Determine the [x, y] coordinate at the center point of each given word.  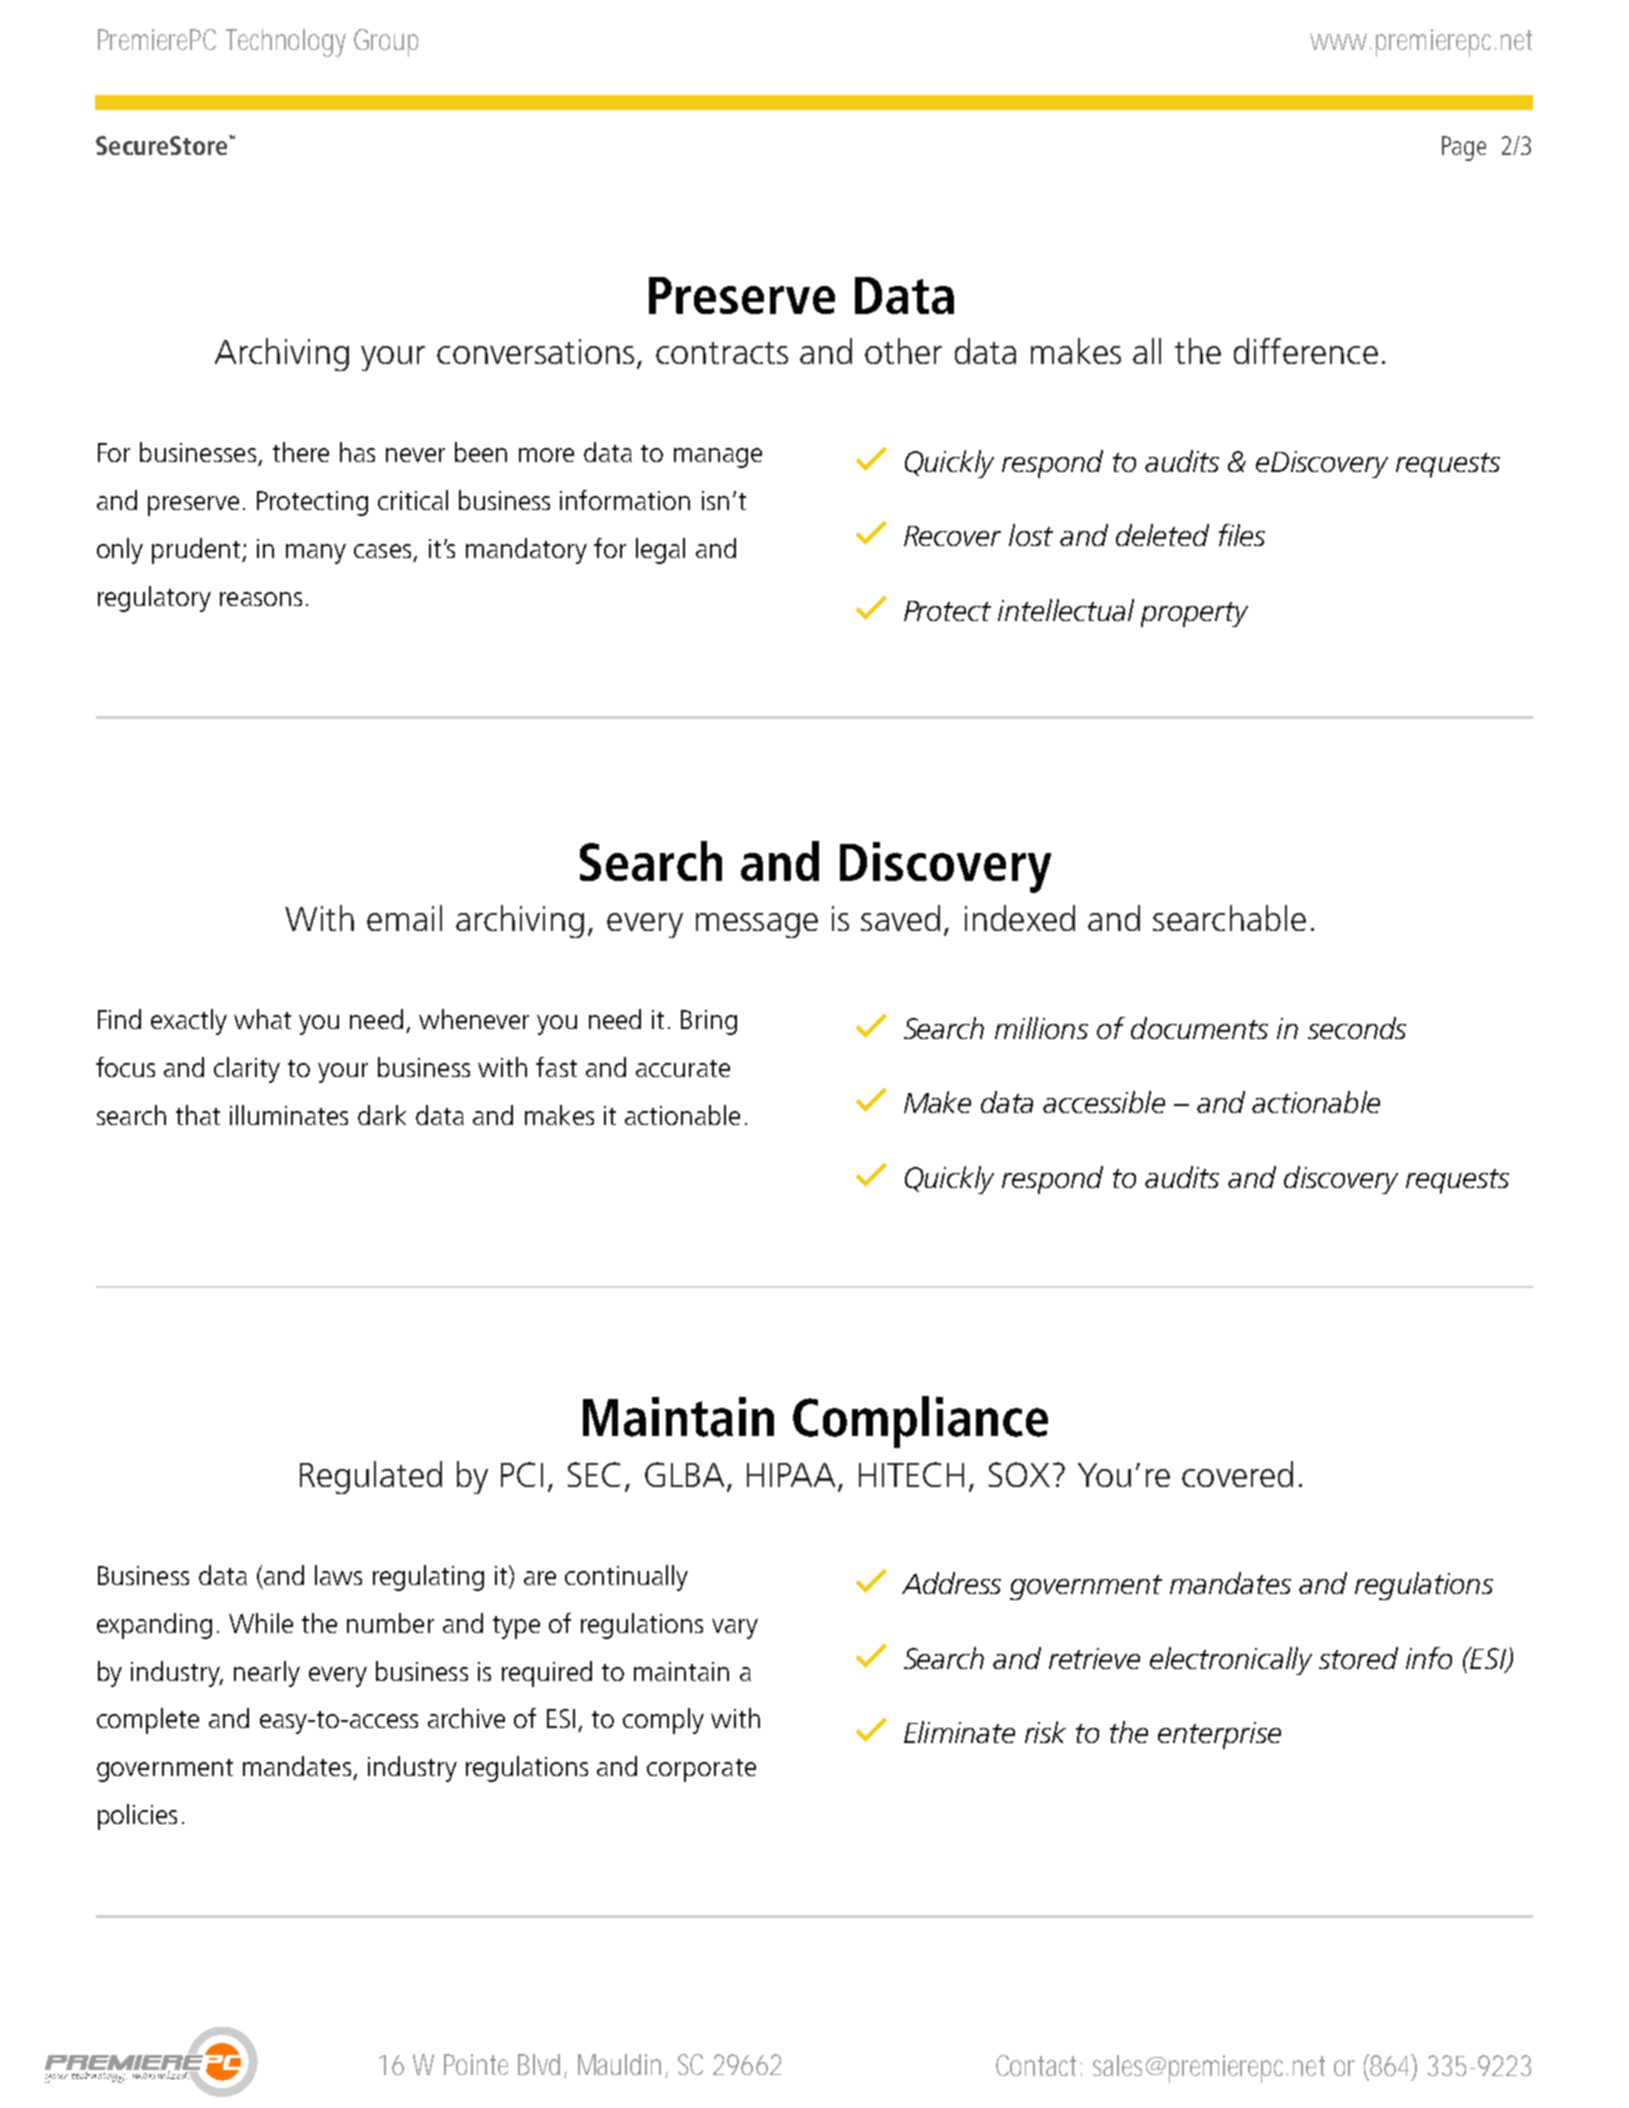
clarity [247, 1070]
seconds [1357, 1028]
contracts [722, 353]
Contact [1039, 2065]
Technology [286, 43]
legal [660, 551]
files [1242, 535]
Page [1464, 148]
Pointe [476, 2064]
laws [338, 1575]
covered [1237, 1474]
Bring [709, 1022]
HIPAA [791, 1475]
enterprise [1219, 1735]
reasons [261, 599]
